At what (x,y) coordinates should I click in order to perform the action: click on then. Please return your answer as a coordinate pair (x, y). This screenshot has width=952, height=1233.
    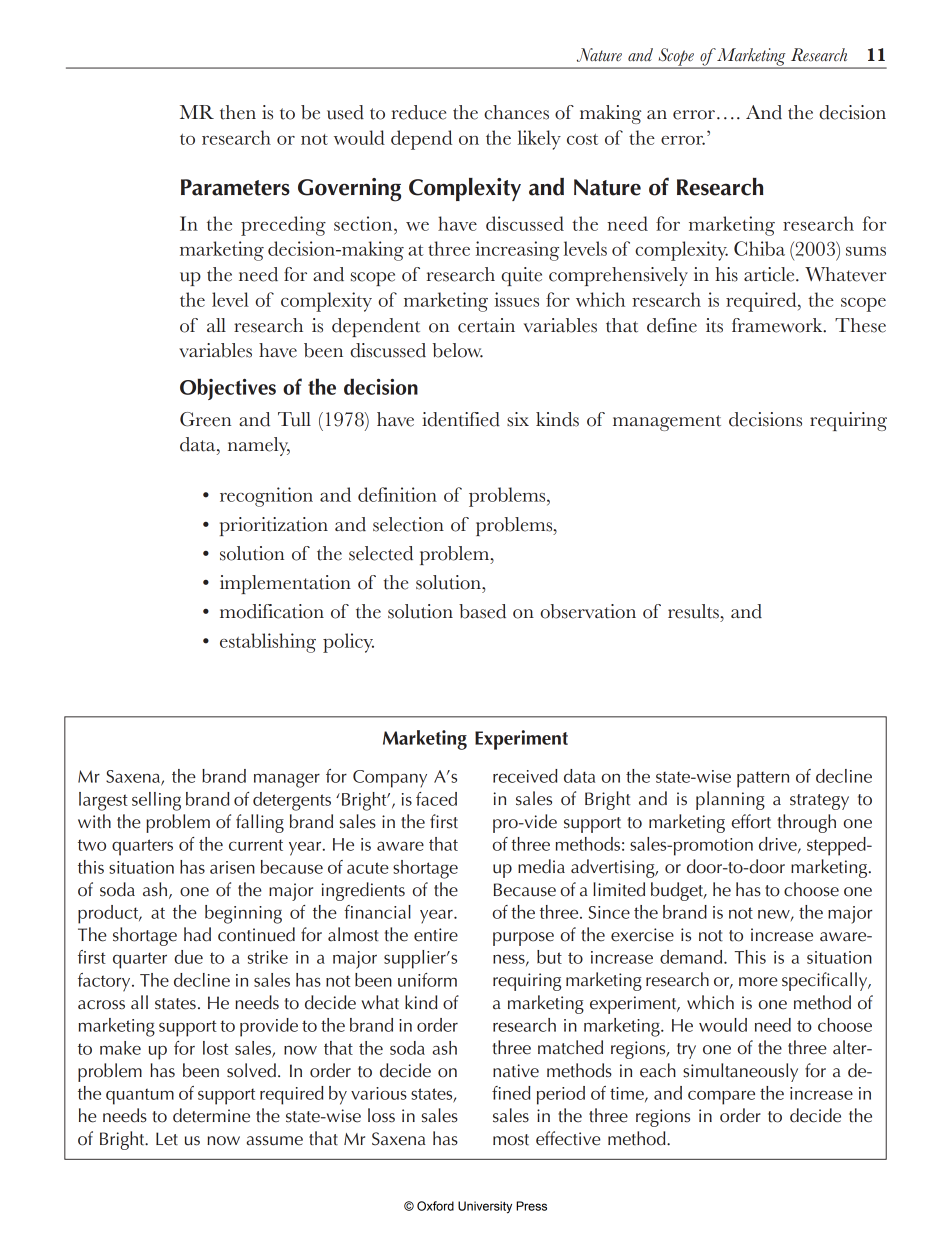
    Looking at the image, I should click on (238, 112).
